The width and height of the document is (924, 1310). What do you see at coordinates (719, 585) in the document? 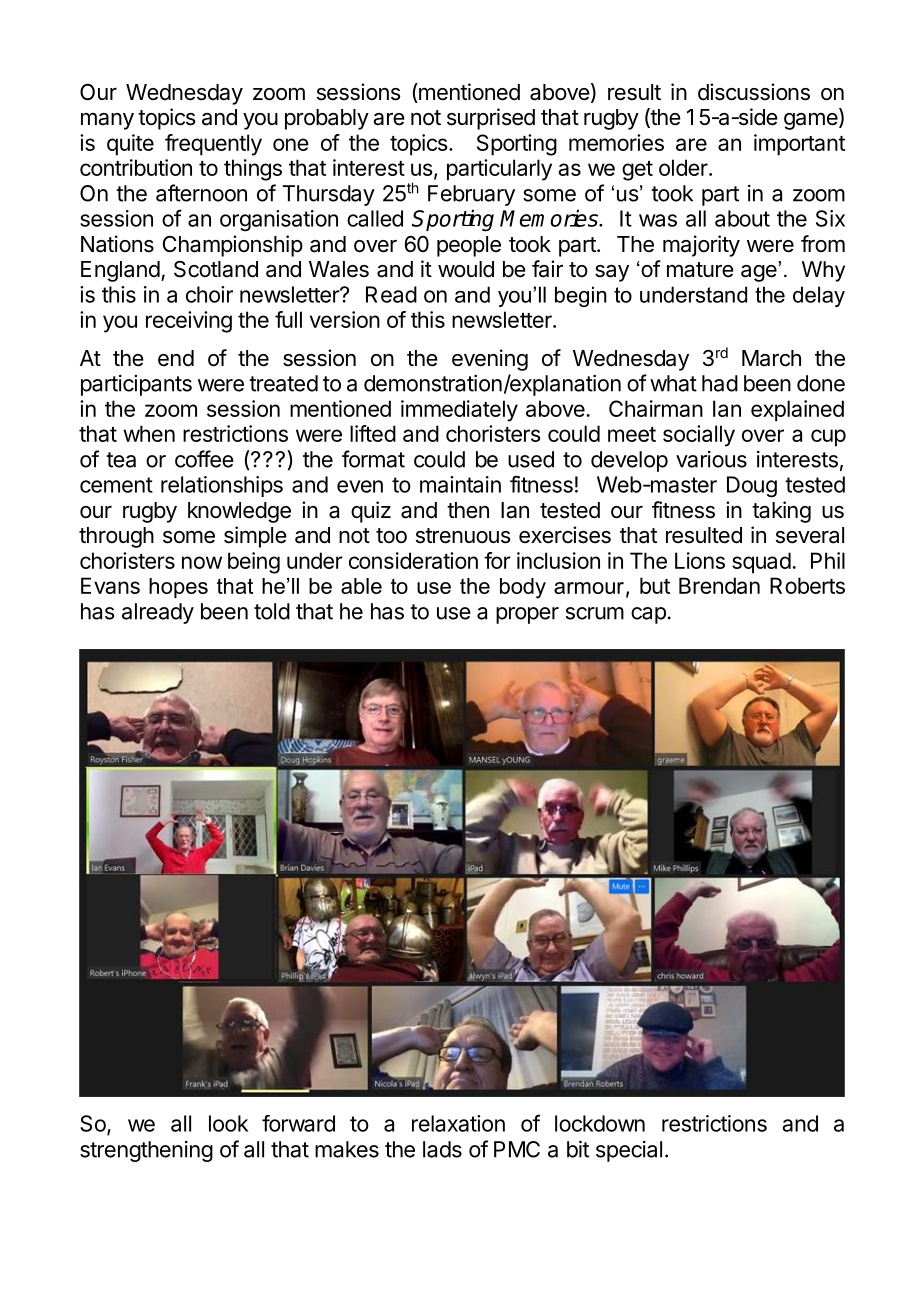
I see `Brendan` at bounding box center [719, 585].
